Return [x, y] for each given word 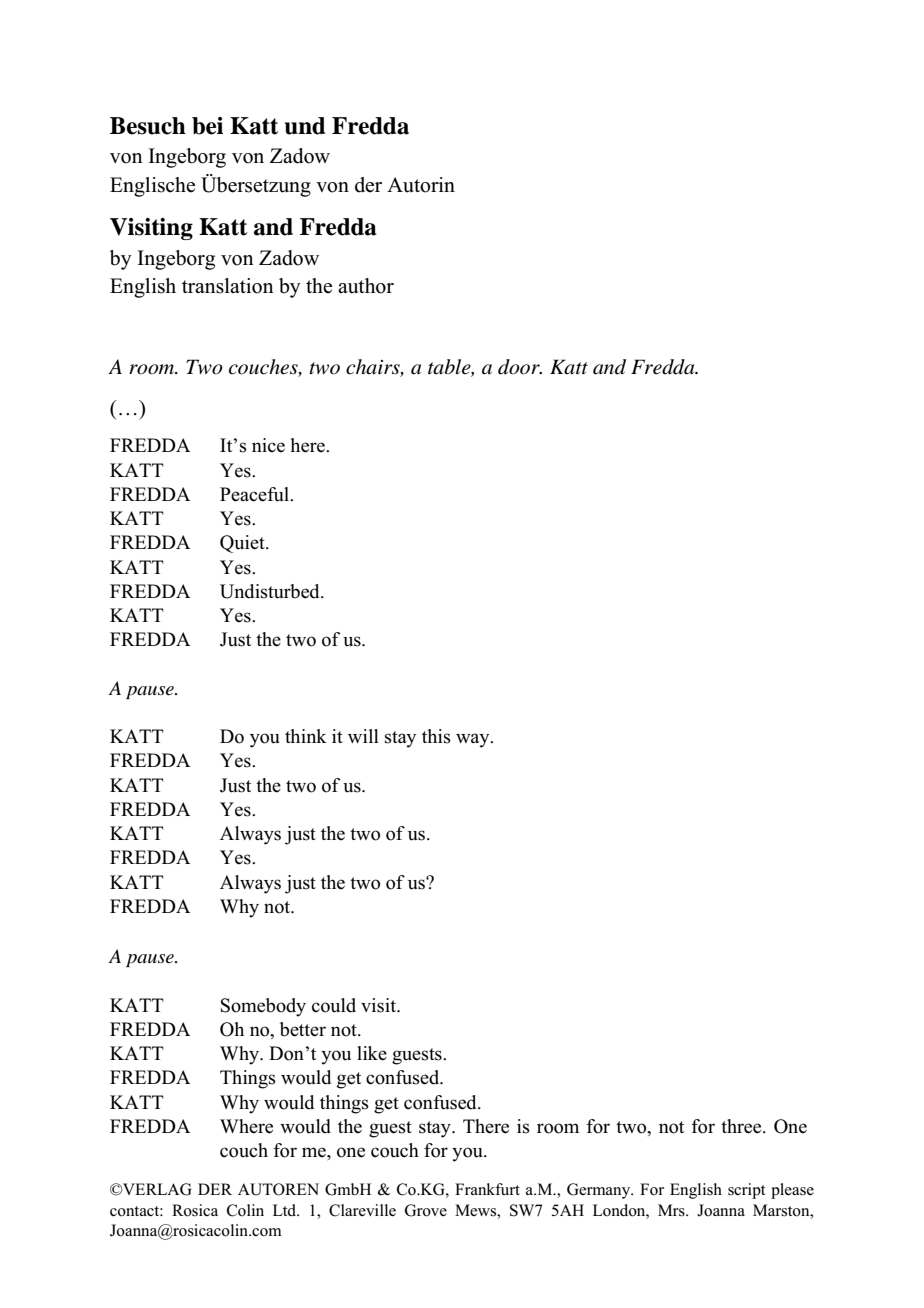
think [306, 736]
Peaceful [255, 494]
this [436, 736]
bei [207, 126]
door [520, 367]
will [363, 736]
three [742, 1126]
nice [268, 445]
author [366, 286]
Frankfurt [487, 1189]
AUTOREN [278, 1189]
